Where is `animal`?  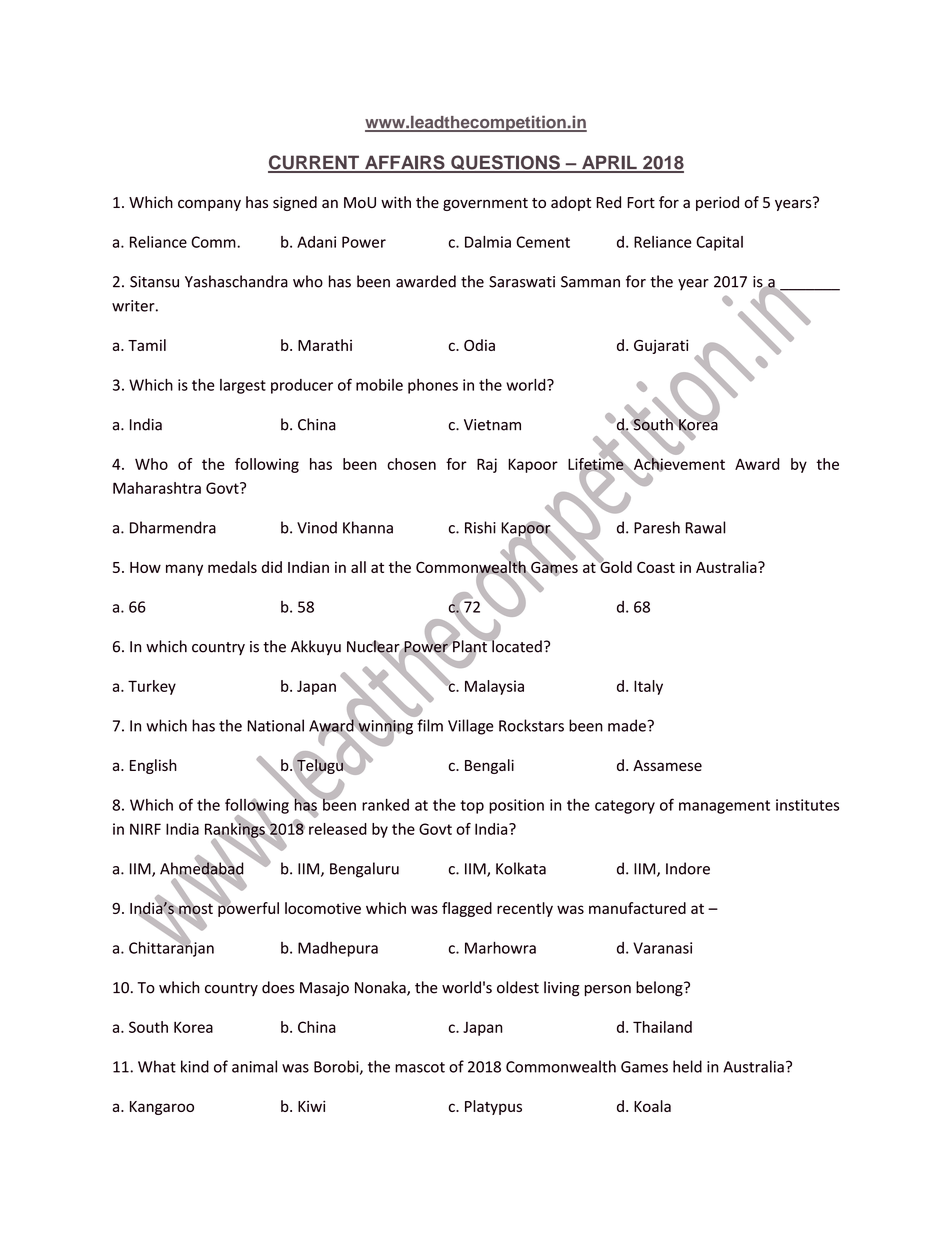 animal is located at coordinates (254, 1066).
